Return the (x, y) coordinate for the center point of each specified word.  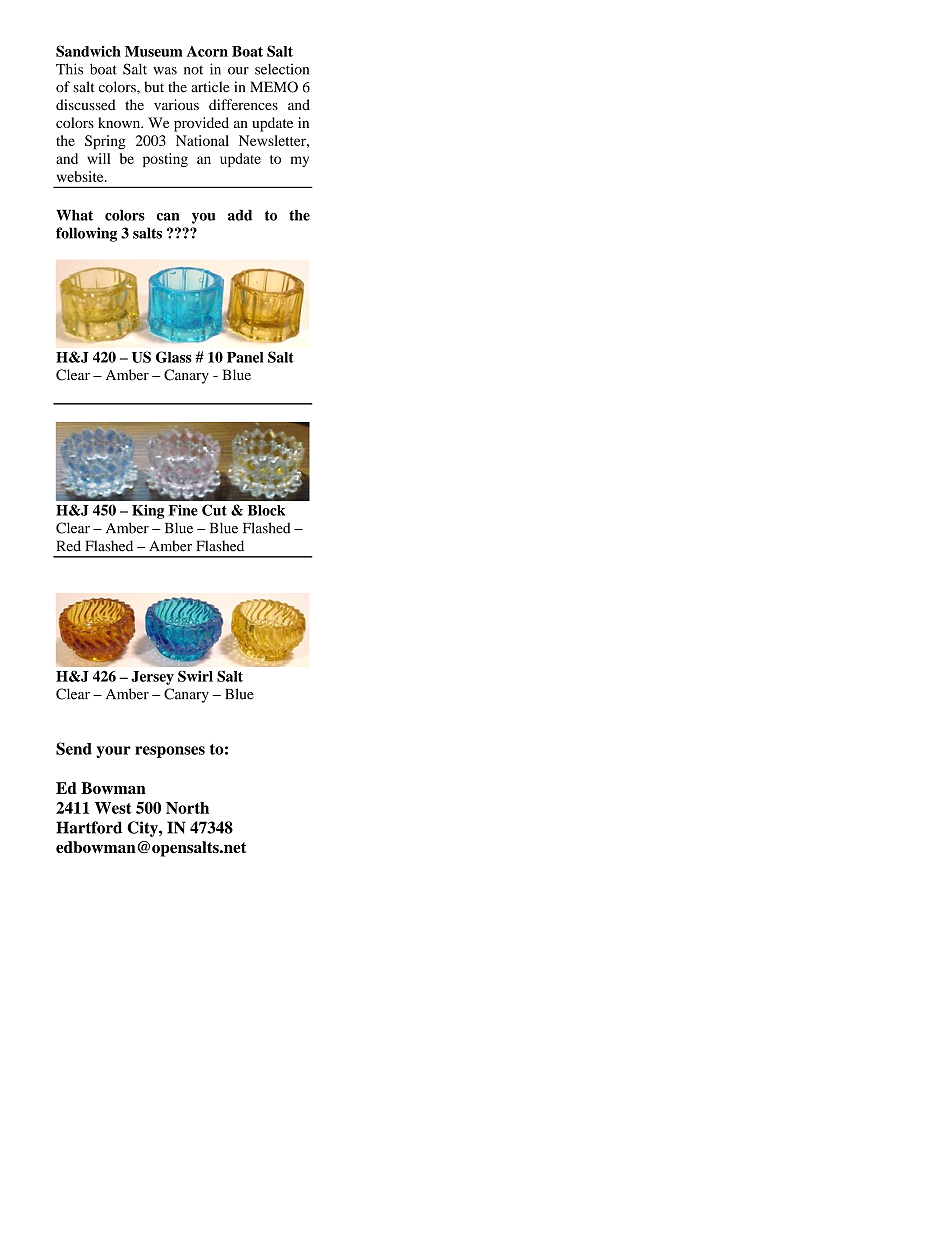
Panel (245, 357)
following (86, 234)
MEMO (274, 87)
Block (266, 510)
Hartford (89, 827)
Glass (174, 357)
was (165, 71)
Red (69, 546)
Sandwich (88, 51)
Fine (183, 510)
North (187, 808)
